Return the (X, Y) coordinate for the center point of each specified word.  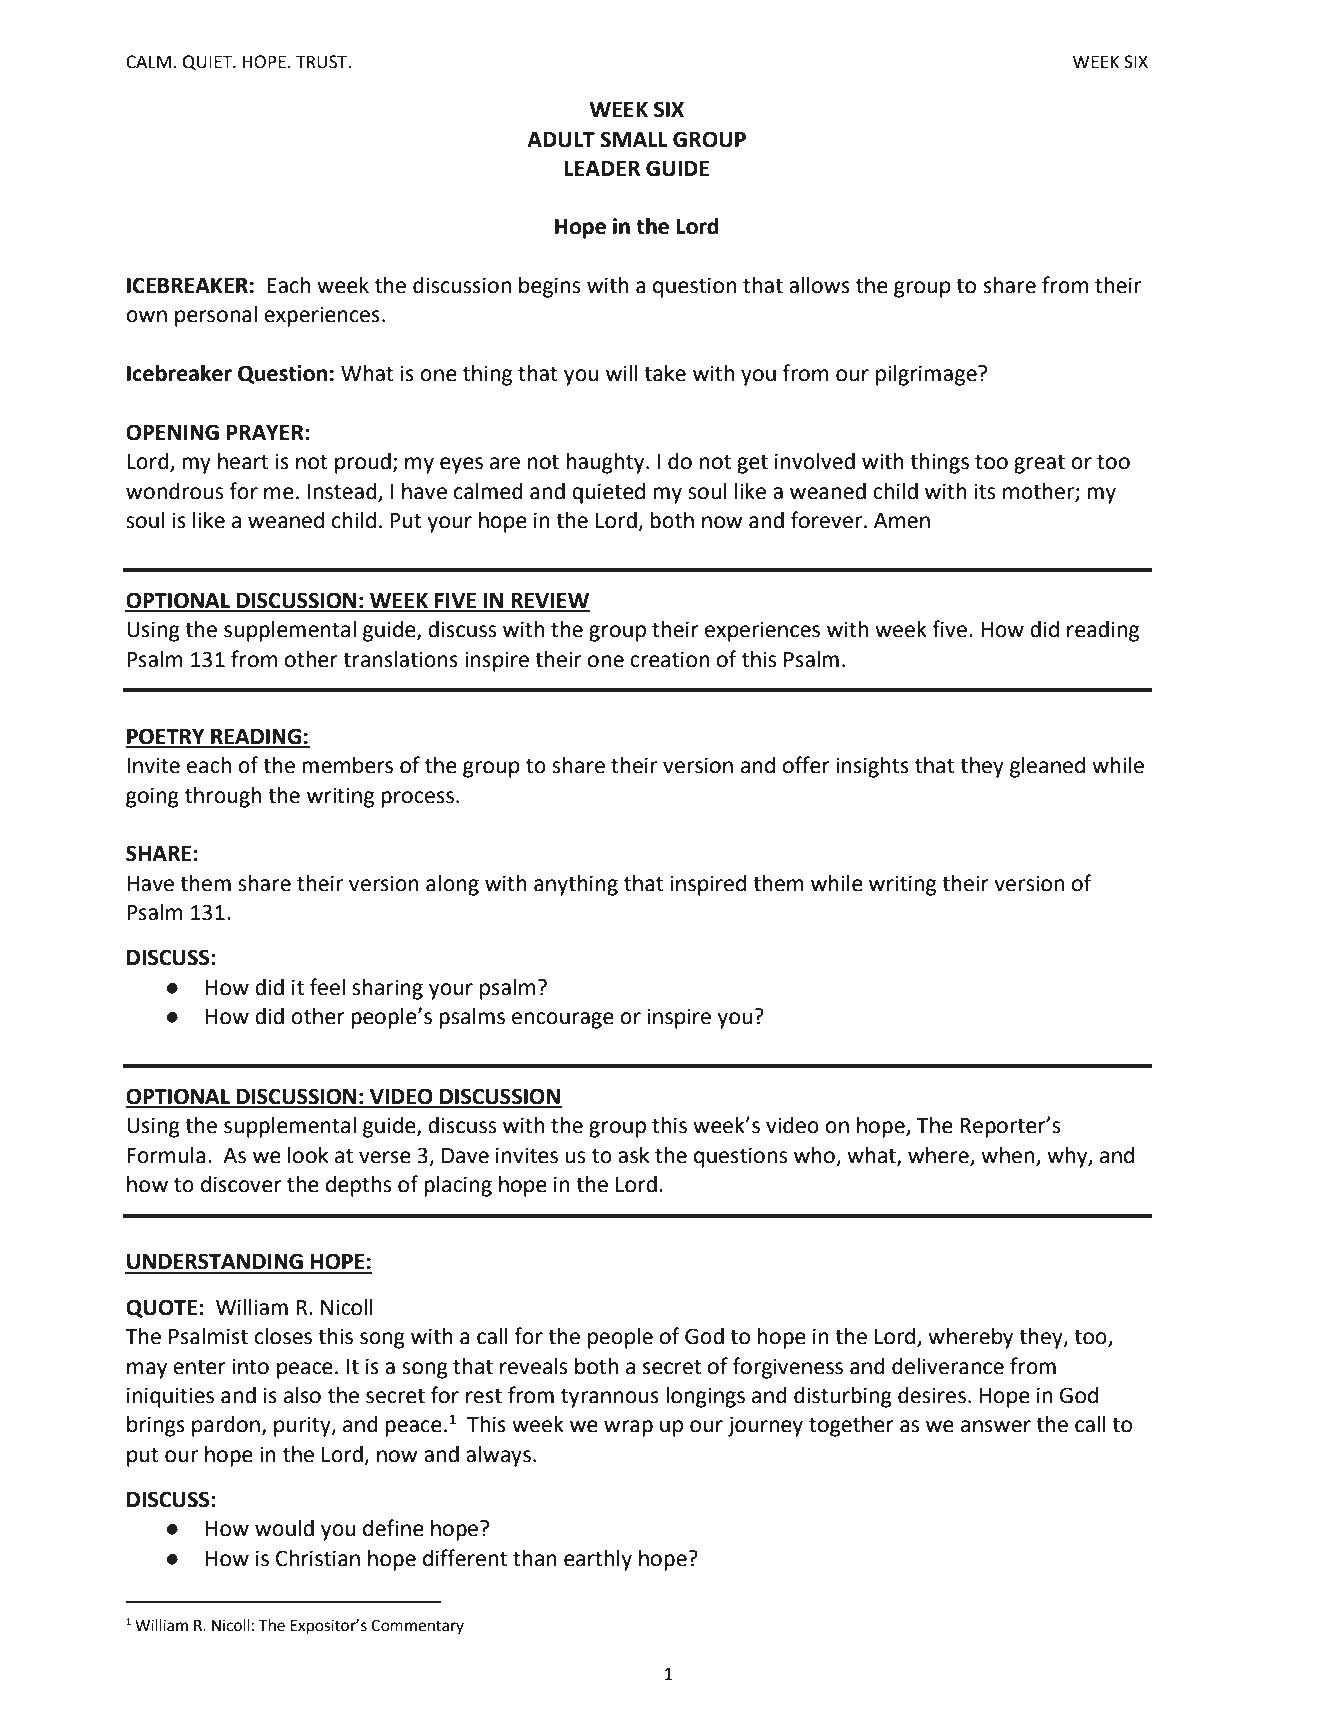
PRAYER (266, 432)
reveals (533, 1366)
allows (819, 285)
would (284, 1528)
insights (872, 767)
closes (283, 1336)
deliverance (948, 1366)
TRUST (323, 62)
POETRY (166, 737)
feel (327, 987)
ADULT (561, 140)
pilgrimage (927, 375)
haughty (607, 463)
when (1007, 1155)
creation (670, 659)
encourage (563, 1020)
